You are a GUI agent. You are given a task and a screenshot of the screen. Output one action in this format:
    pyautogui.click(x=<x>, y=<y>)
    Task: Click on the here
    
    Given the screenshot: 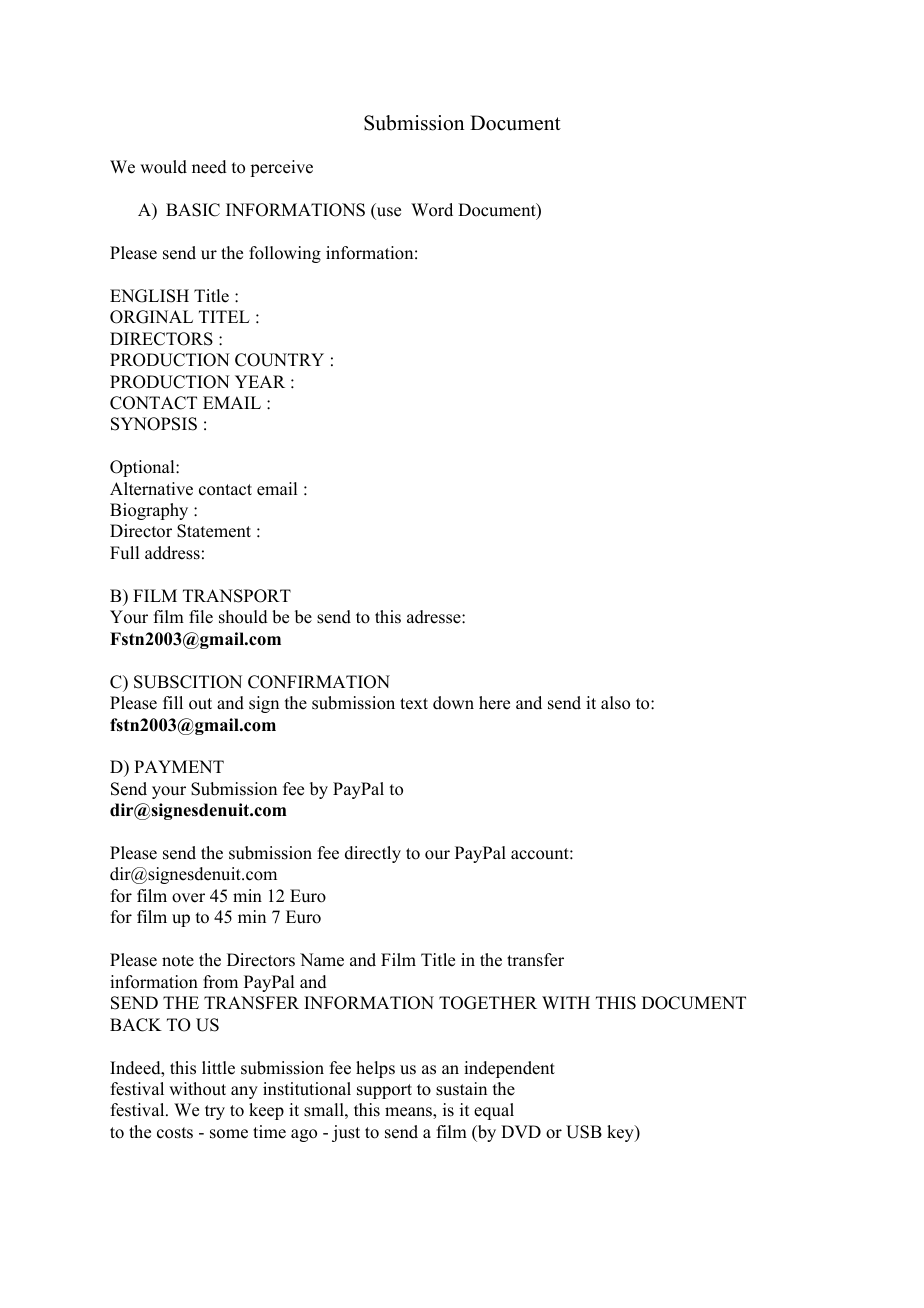 What is the action you would take?
    pyautogui.click(x=494, y=703)
